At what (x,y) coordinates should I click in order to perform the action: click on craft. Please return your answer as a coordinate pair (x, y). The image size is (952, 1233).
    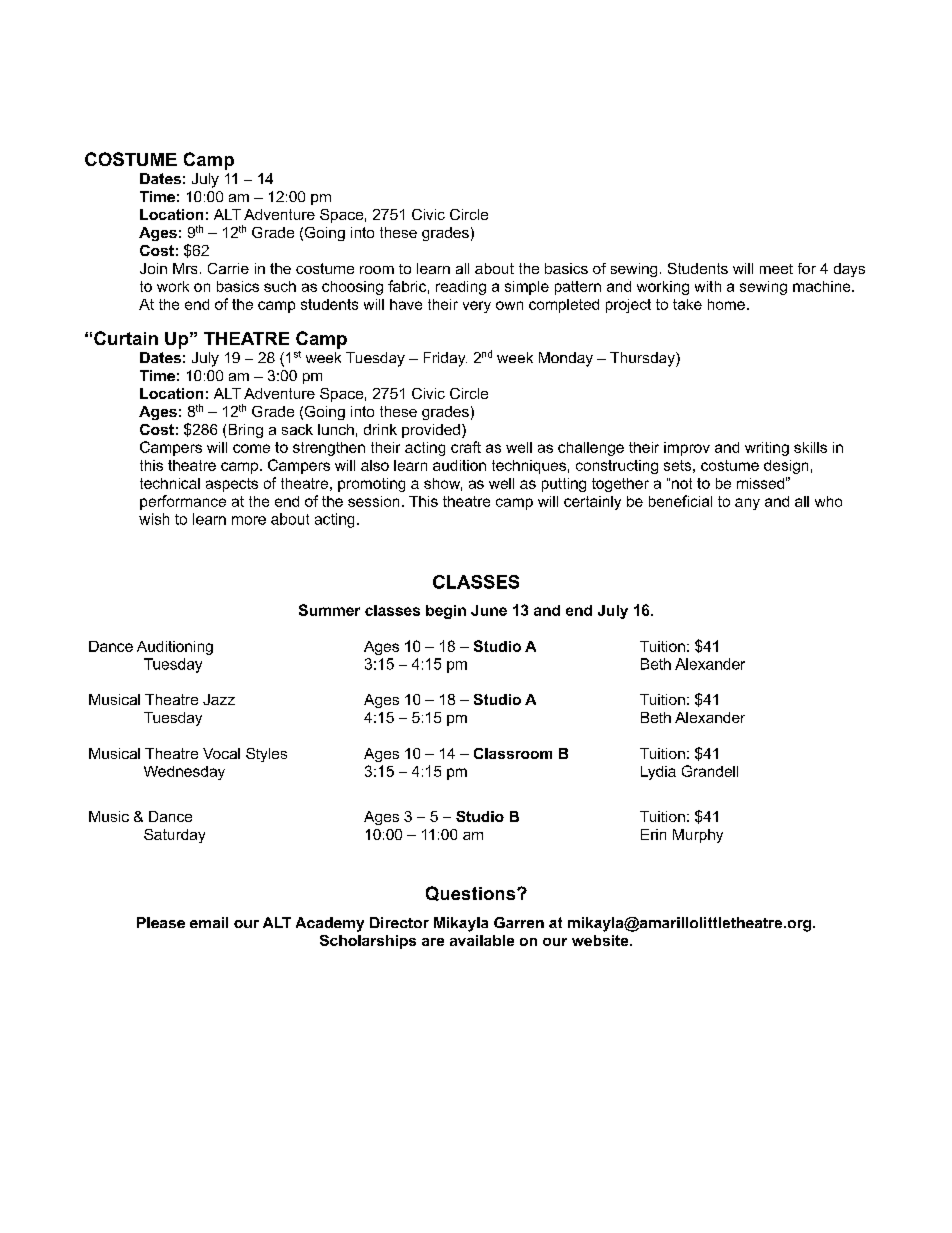
    Looking at the image, I should click on (466, 447).
